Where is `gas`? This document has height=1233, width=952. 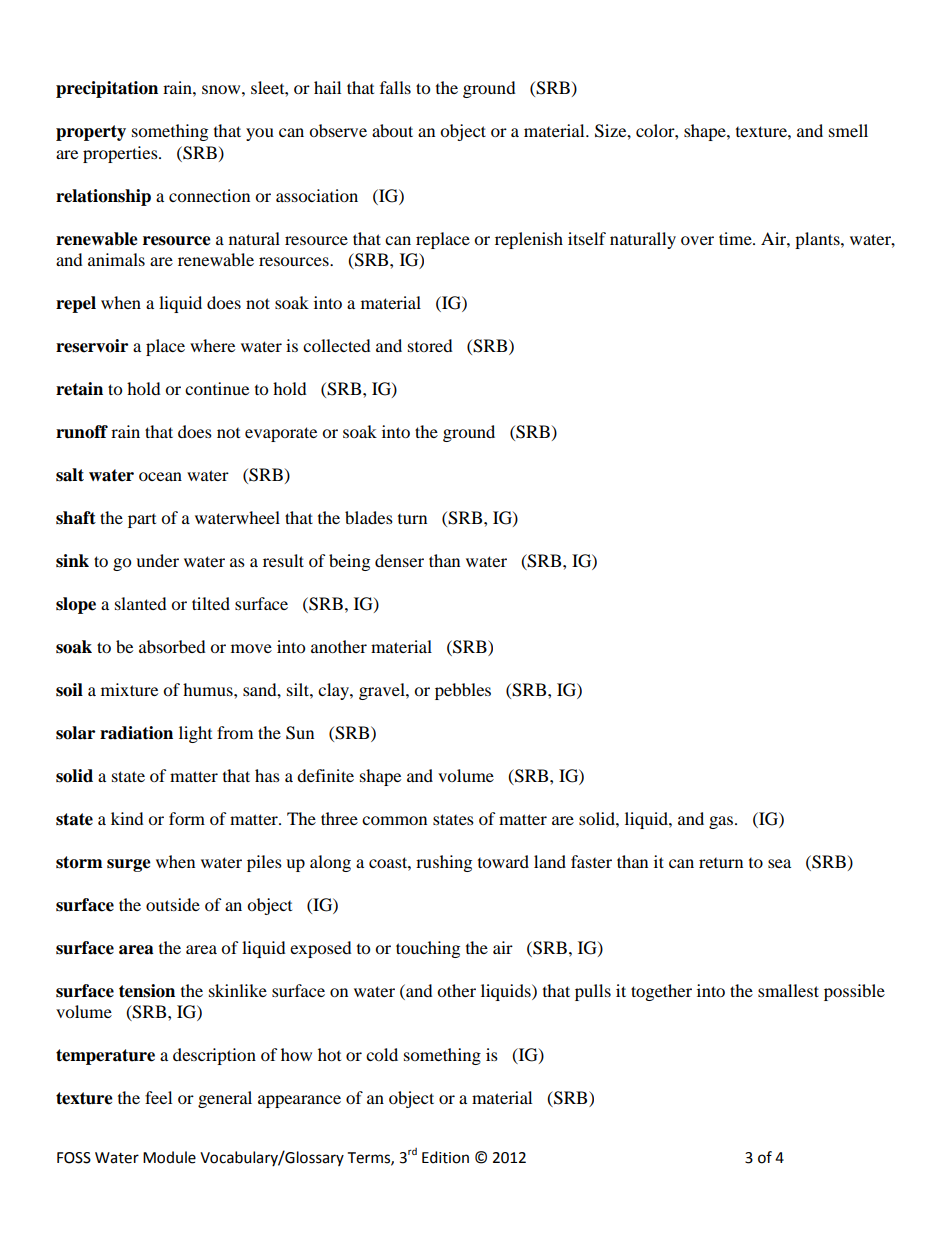
gas is located at coordinates (721, 822).
